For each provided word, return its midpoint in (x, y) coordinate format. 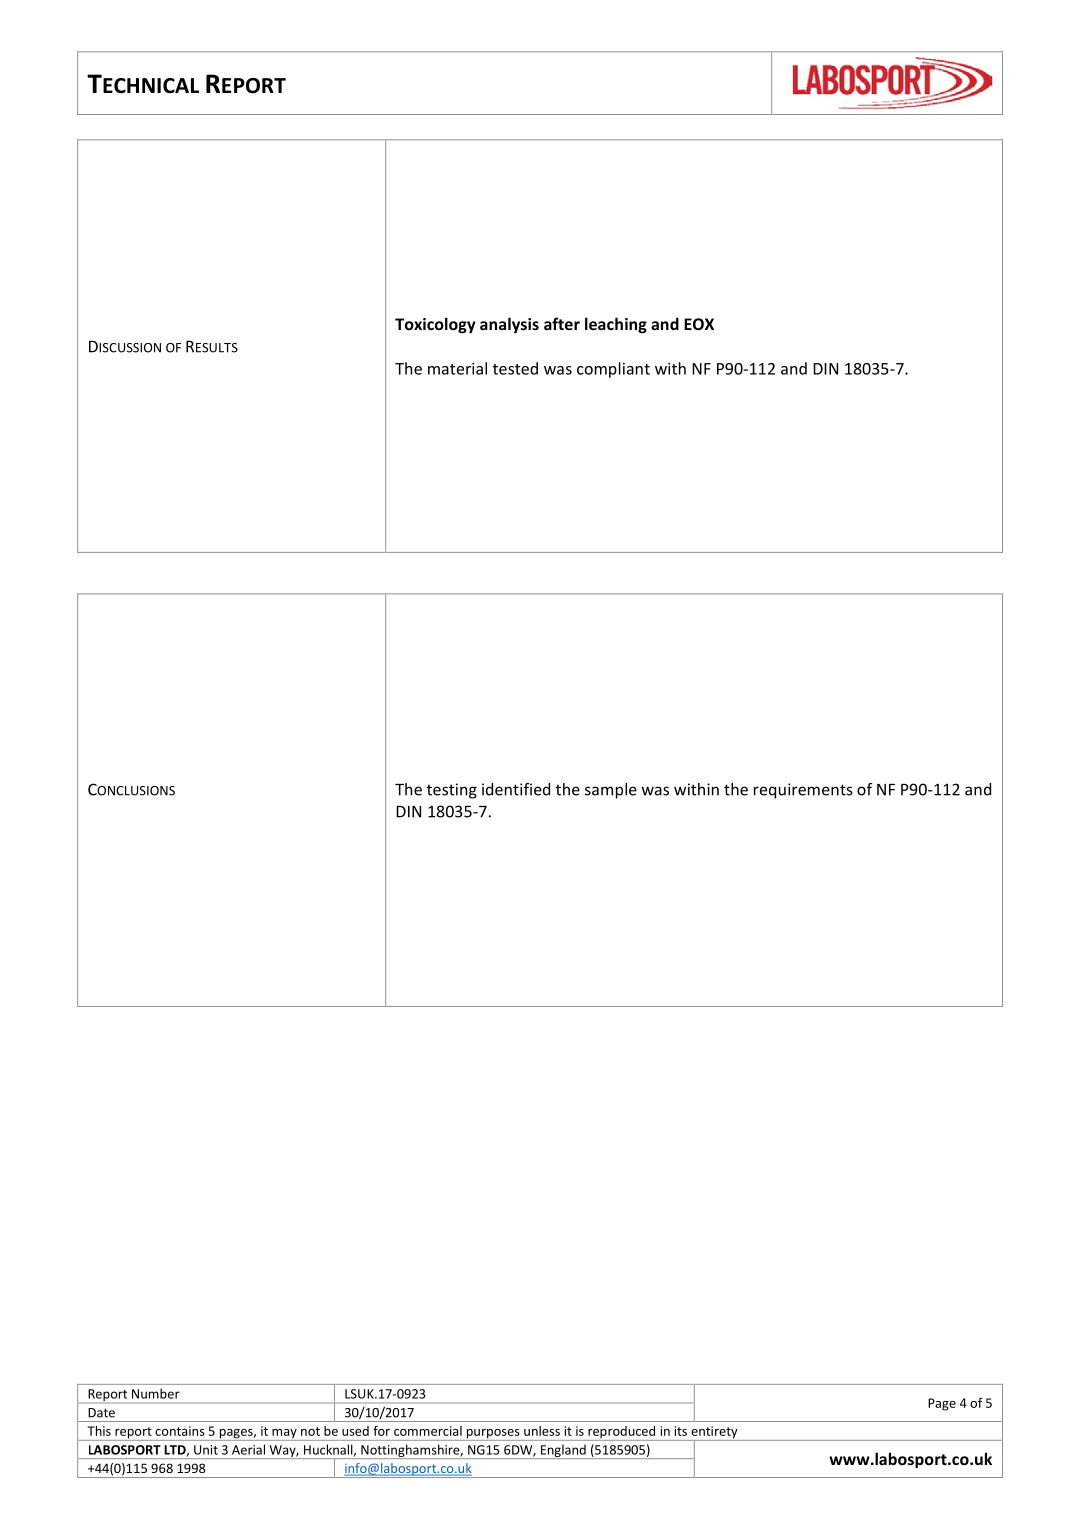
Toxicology (435, 325)
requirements (803, 791)
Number (155, 1394)
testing (452, 791)
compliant (613, 370)
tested (515, 368)
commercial (428, 1431)
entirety (714, 1433)
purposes (493, 1435)
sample (611, 791)
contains (180, 1431)
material (457, 368)
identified (516, 789)
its (681, 1431)
